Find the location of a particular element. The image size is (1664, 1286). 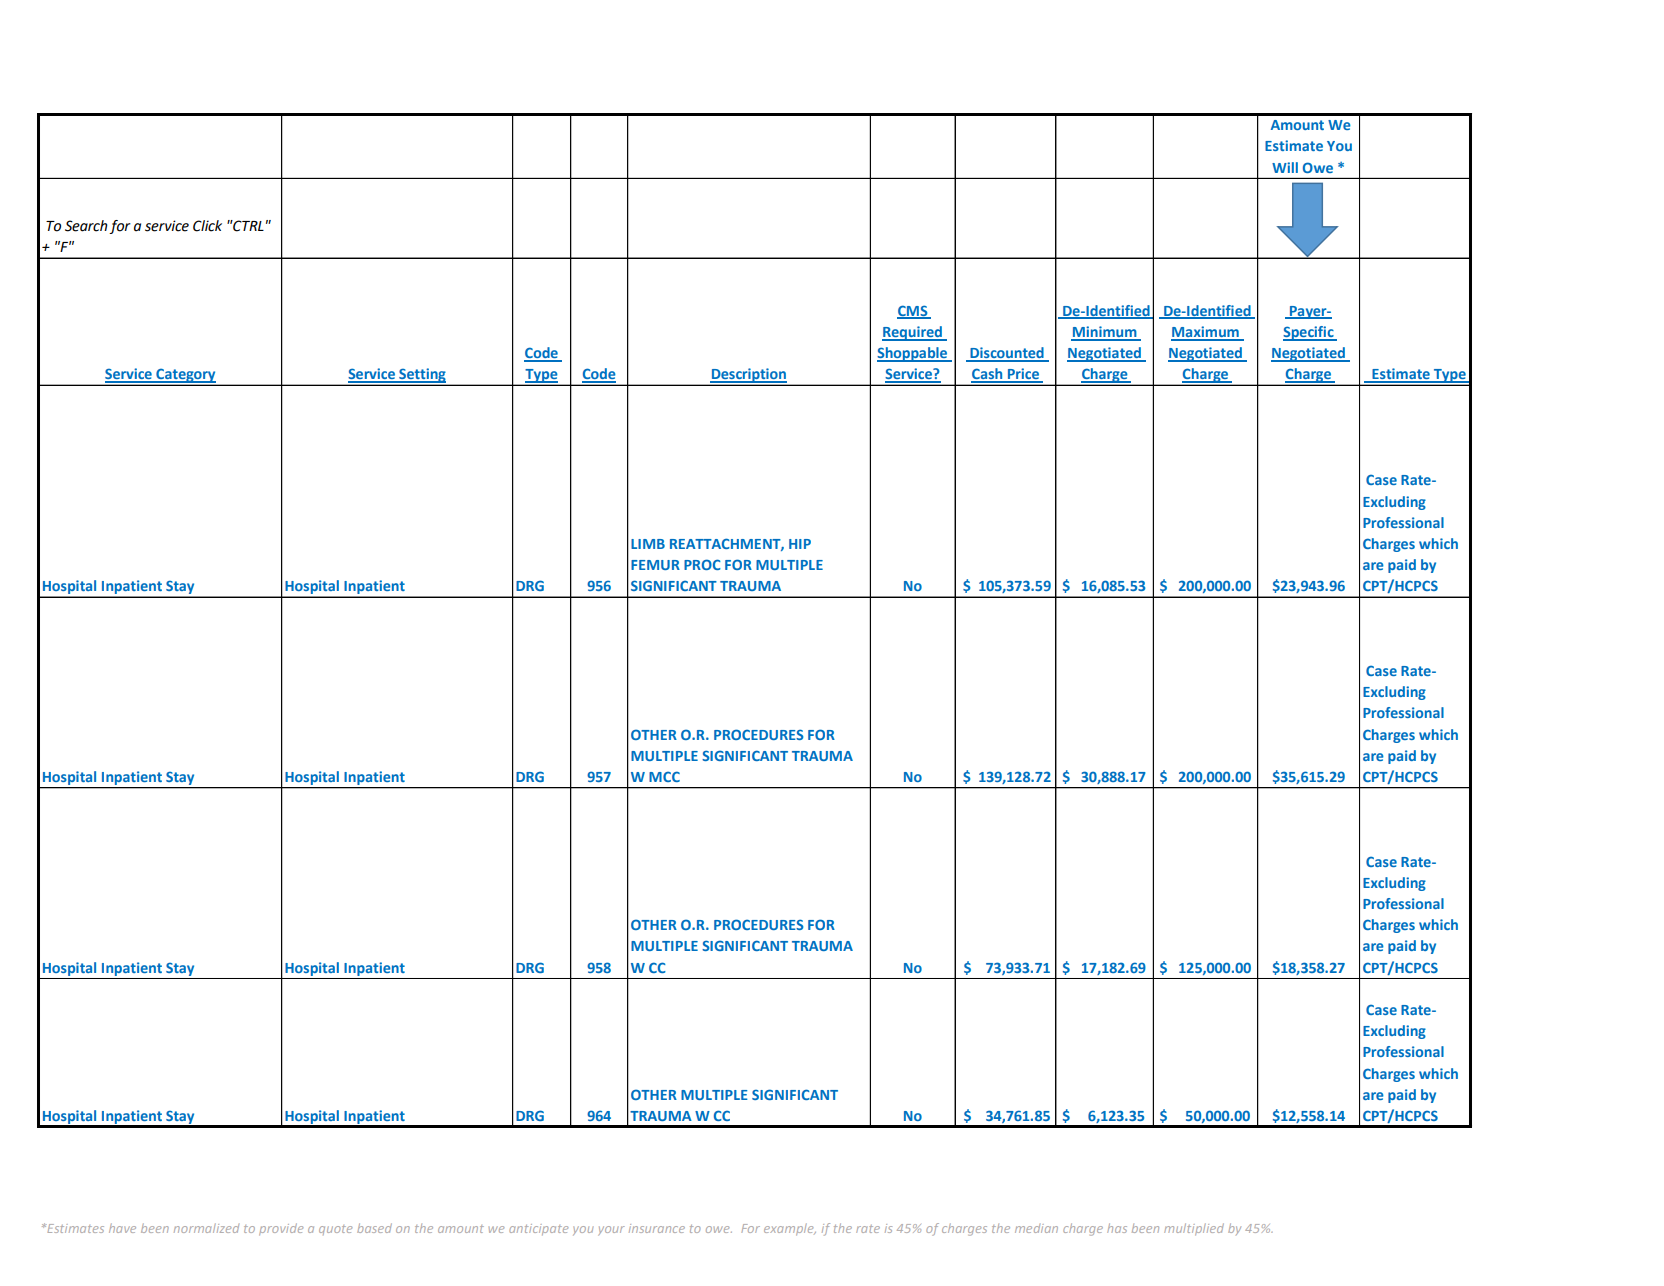

FEMUR is located at coordinates (655, 565).
